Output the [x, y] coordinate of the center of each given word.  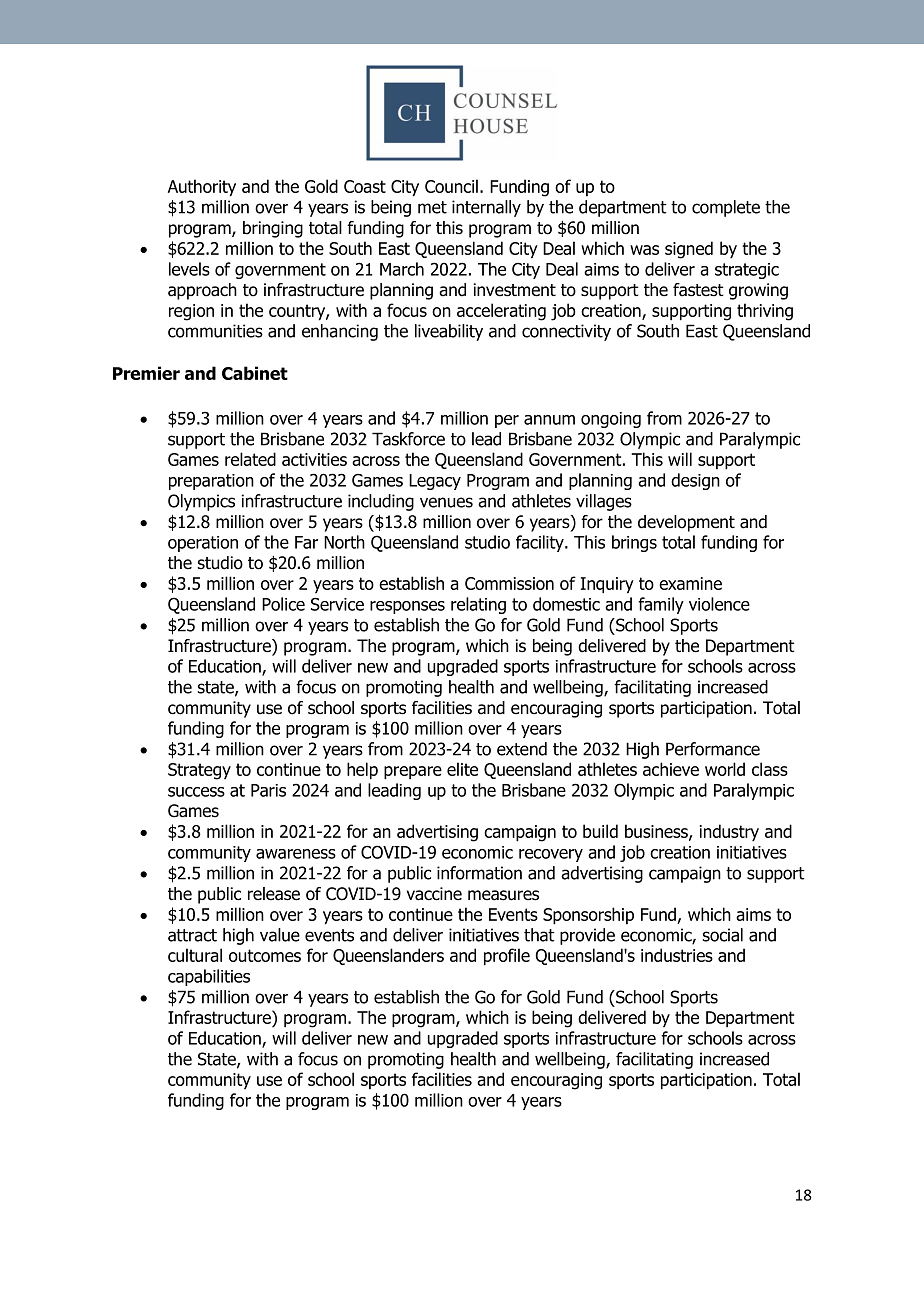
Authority [202, 188]
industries [677, 955]
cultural [195, 955]
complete [726, 208]
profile [507, 957]
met [432, 207]
